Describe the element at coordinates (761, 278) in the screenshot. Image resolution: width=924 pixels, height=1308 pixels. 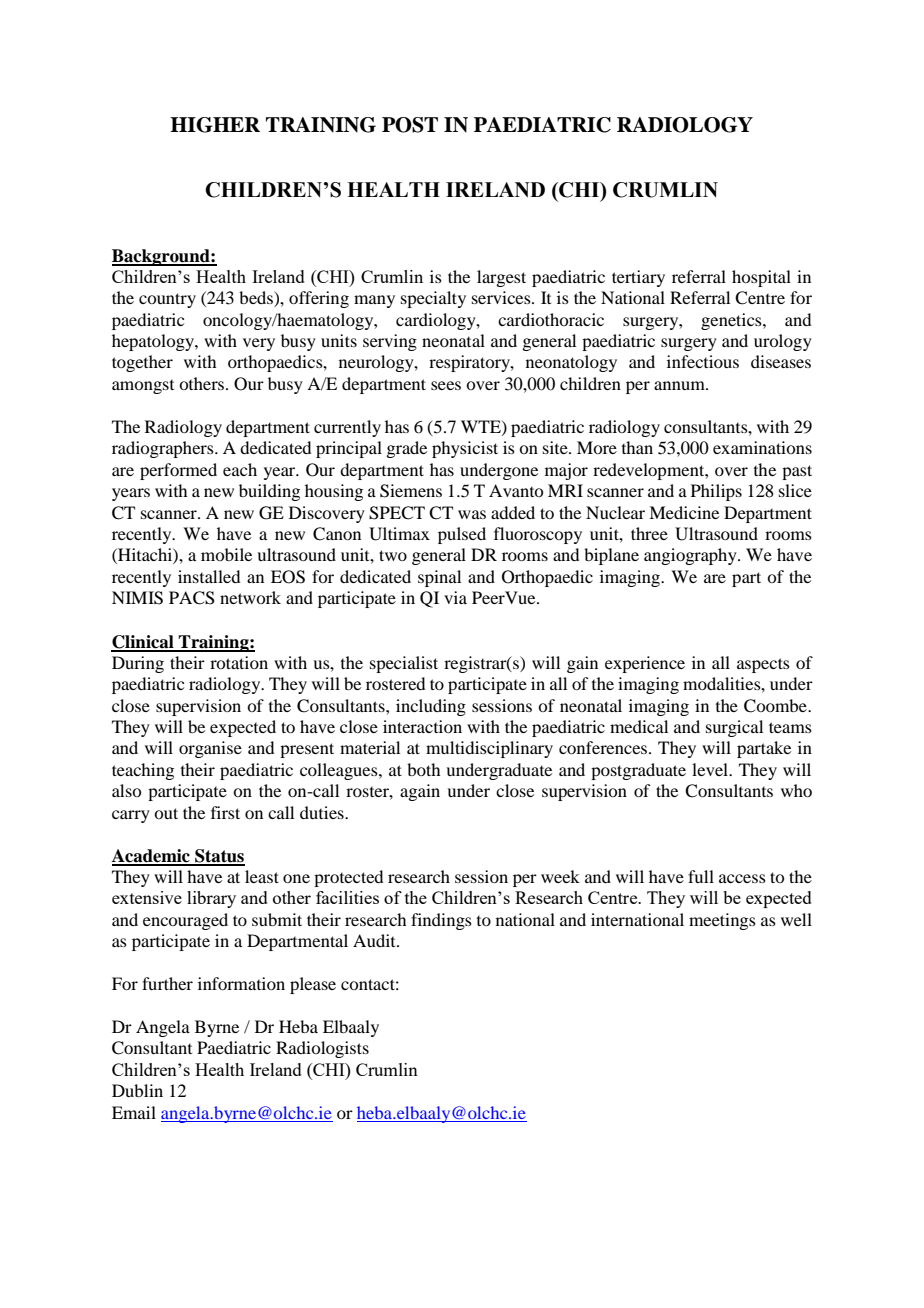
I see `hospital` at that location.
